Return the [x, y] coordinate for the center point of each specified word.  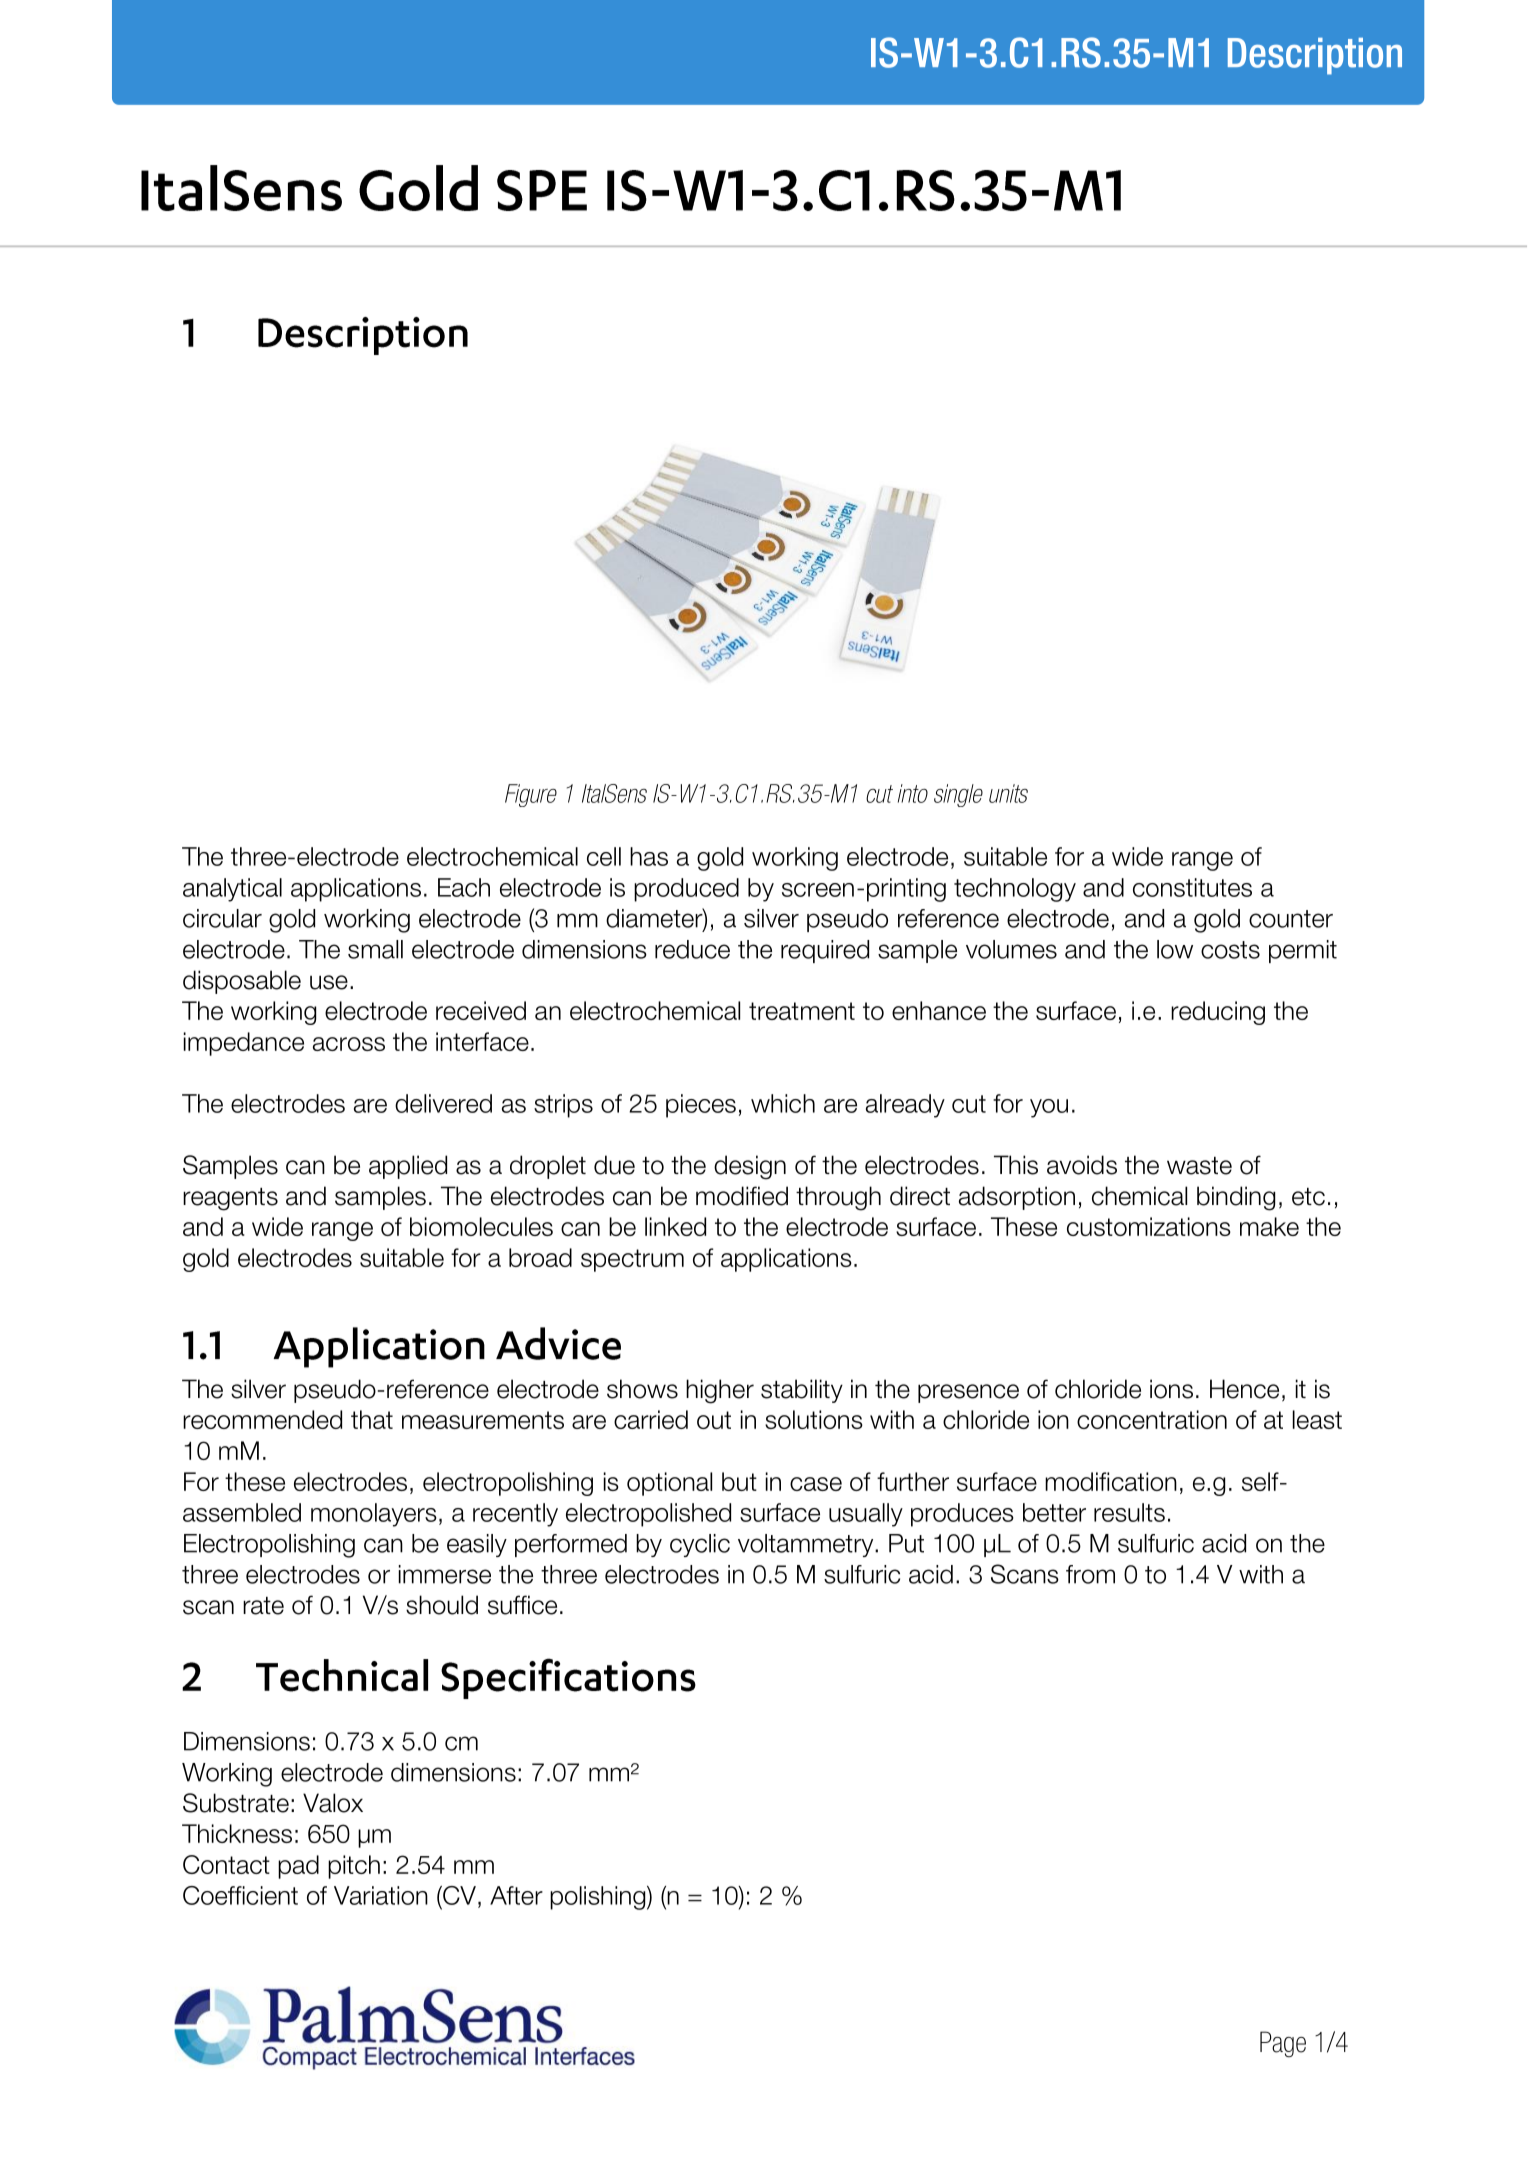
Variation [381, 1895]
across [349, 1044]
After [516, 1895]
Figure [531, 795]
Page [1283, 2044]
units [1008, 793]
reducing [1218, 1013]
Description [1315, 56]
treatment [802, 1011]
